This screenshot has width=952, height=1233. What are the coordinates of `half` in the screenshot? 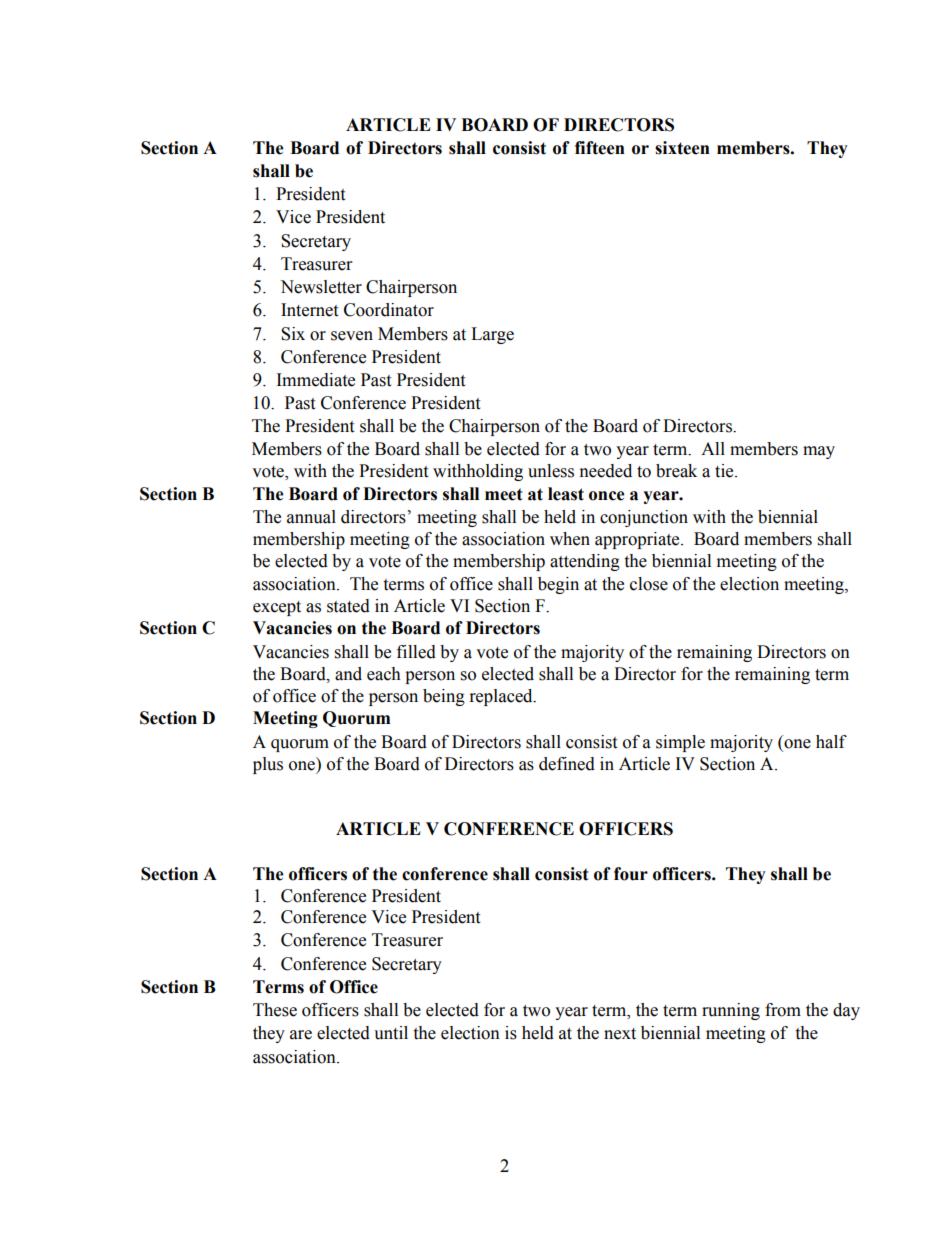 It's located at (831, 742).
